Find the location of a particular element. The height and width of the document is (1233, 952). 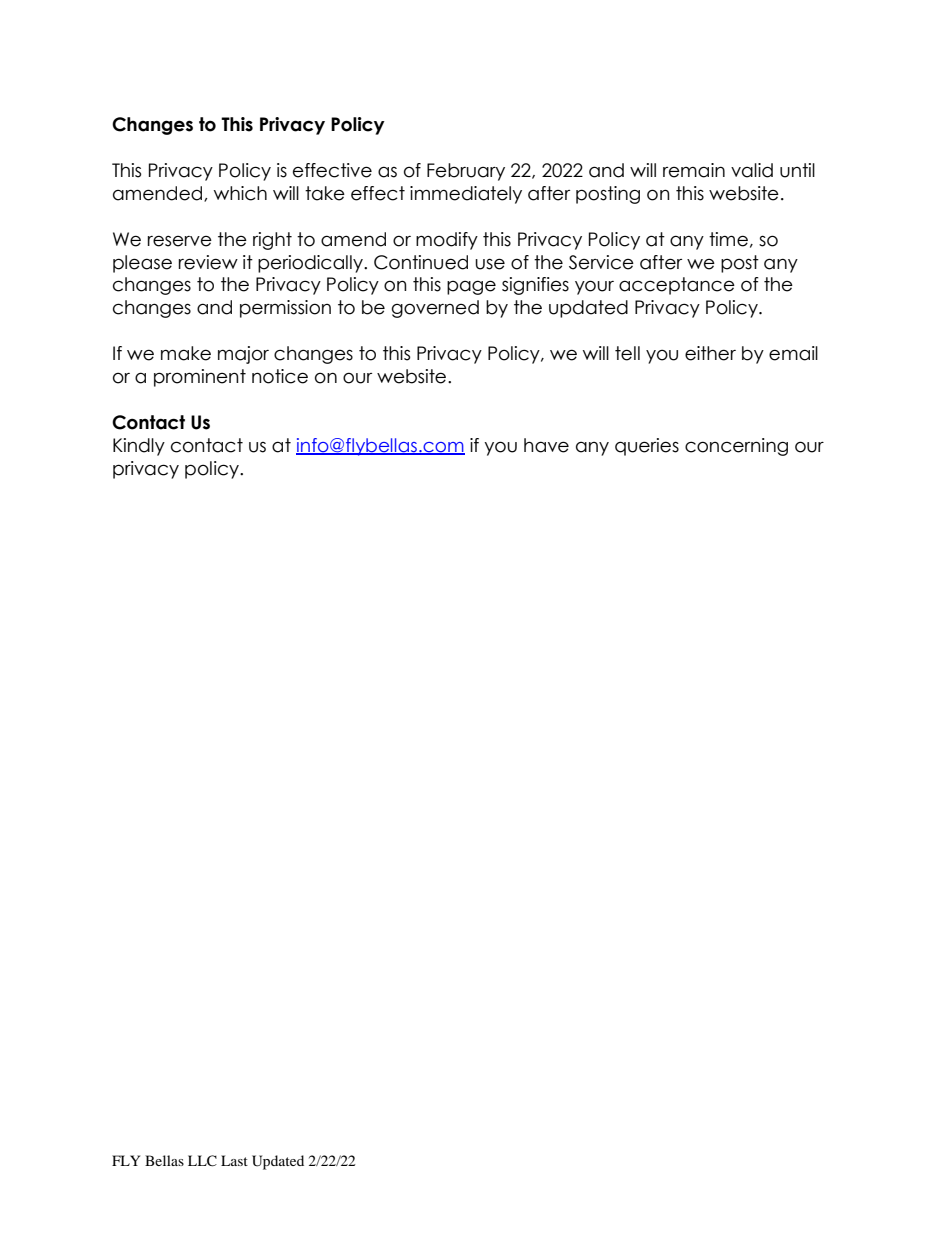

immediately is located at coordinates (466, 195).
